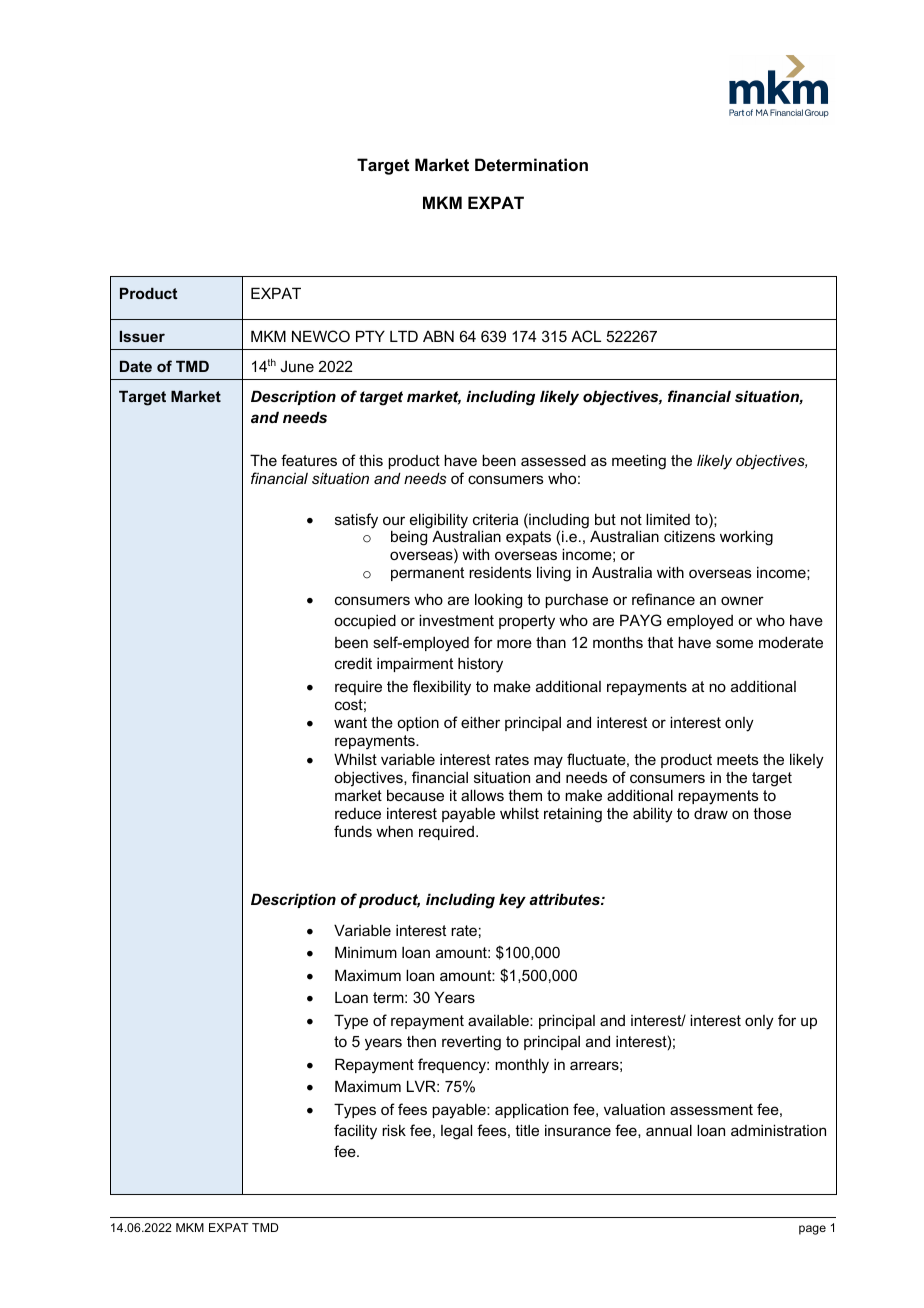 The width and height of the page is (924, 1308). What do you see at coordinates (586, 336) in the page?
I see `ACL` at bounding box center [586, 336].
